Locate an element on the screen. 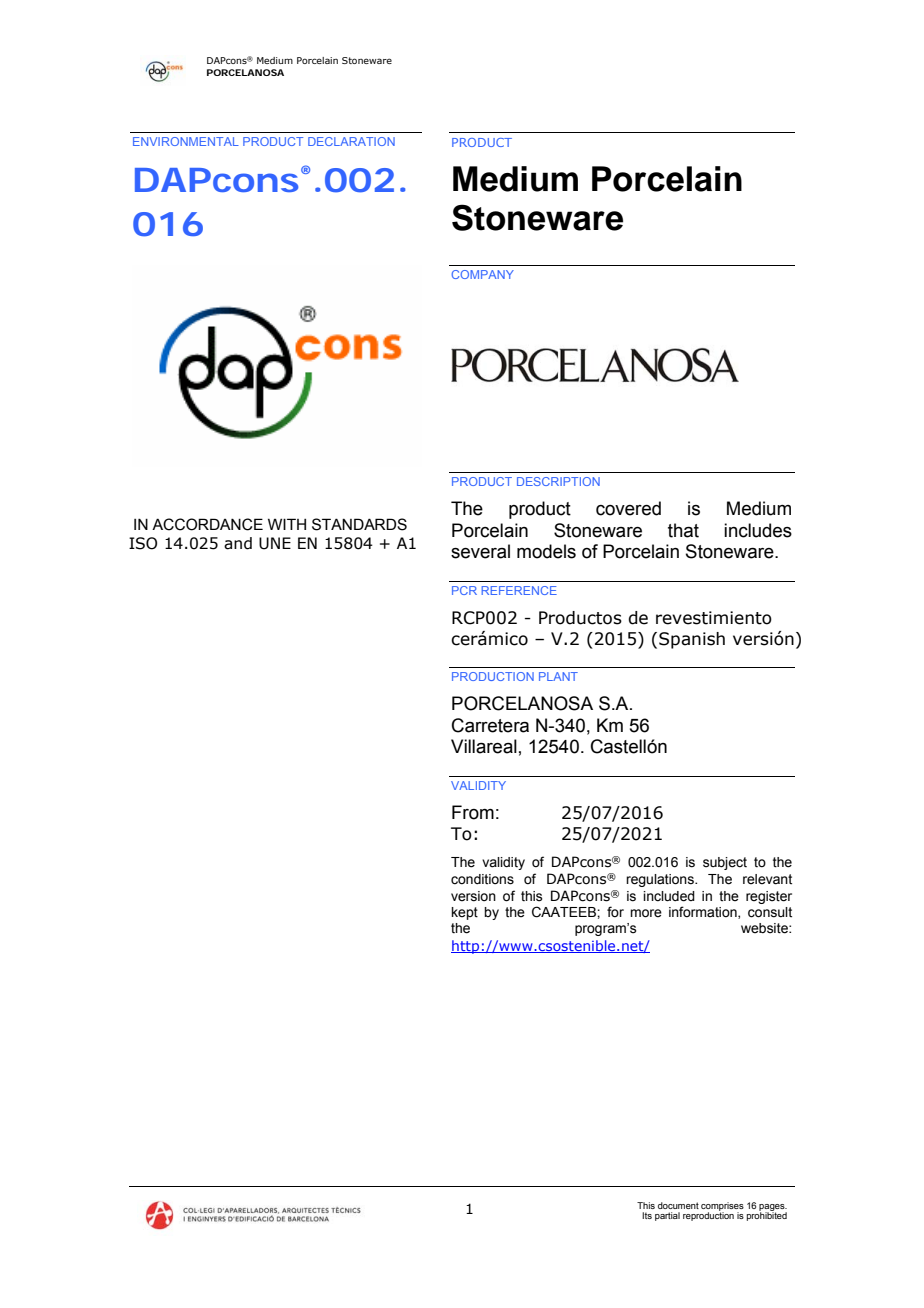  COMPANY is located at coordinates (482, 274).
